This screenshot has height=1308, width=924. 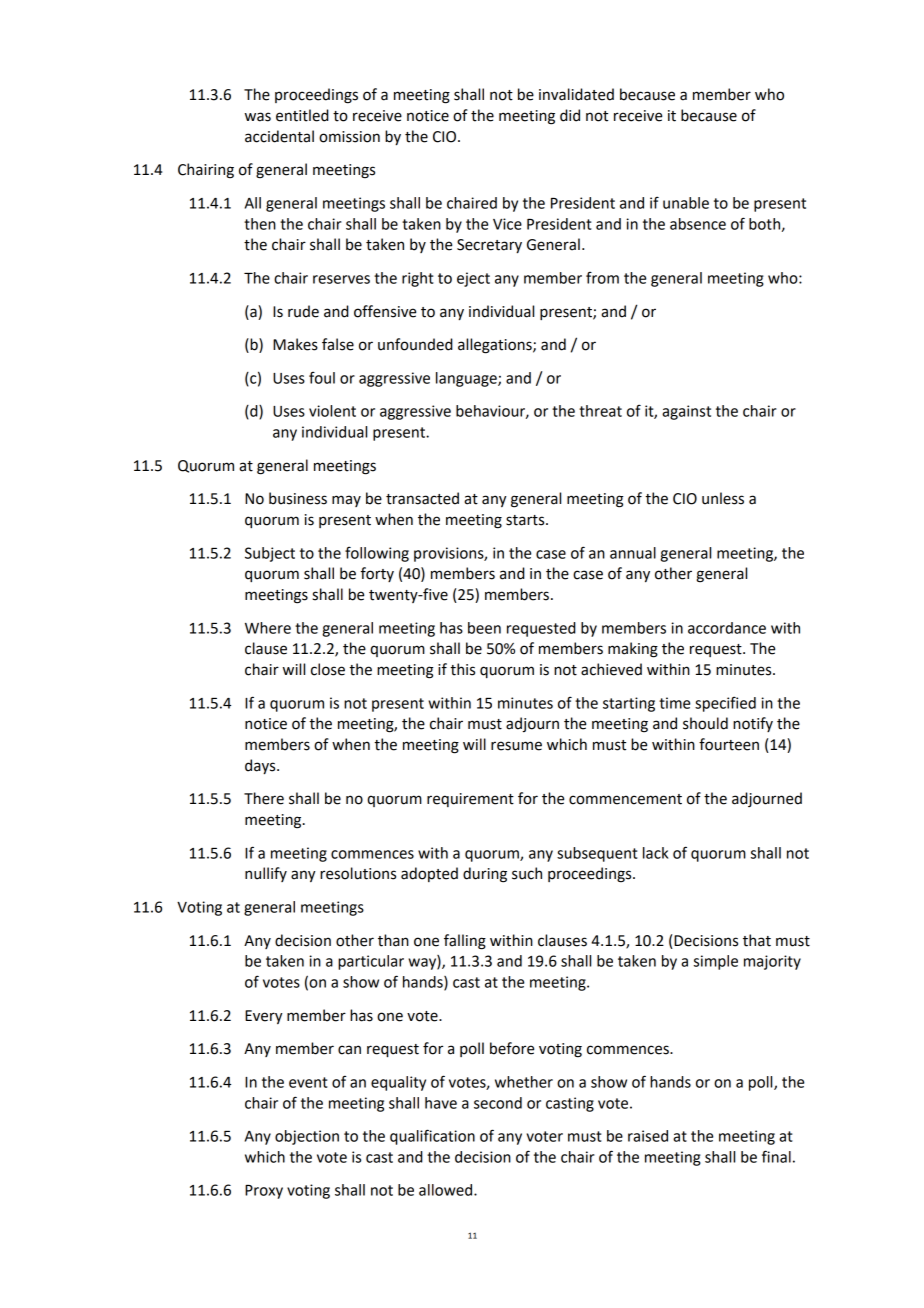 I want to click on that, so click(x=757, y=940).
